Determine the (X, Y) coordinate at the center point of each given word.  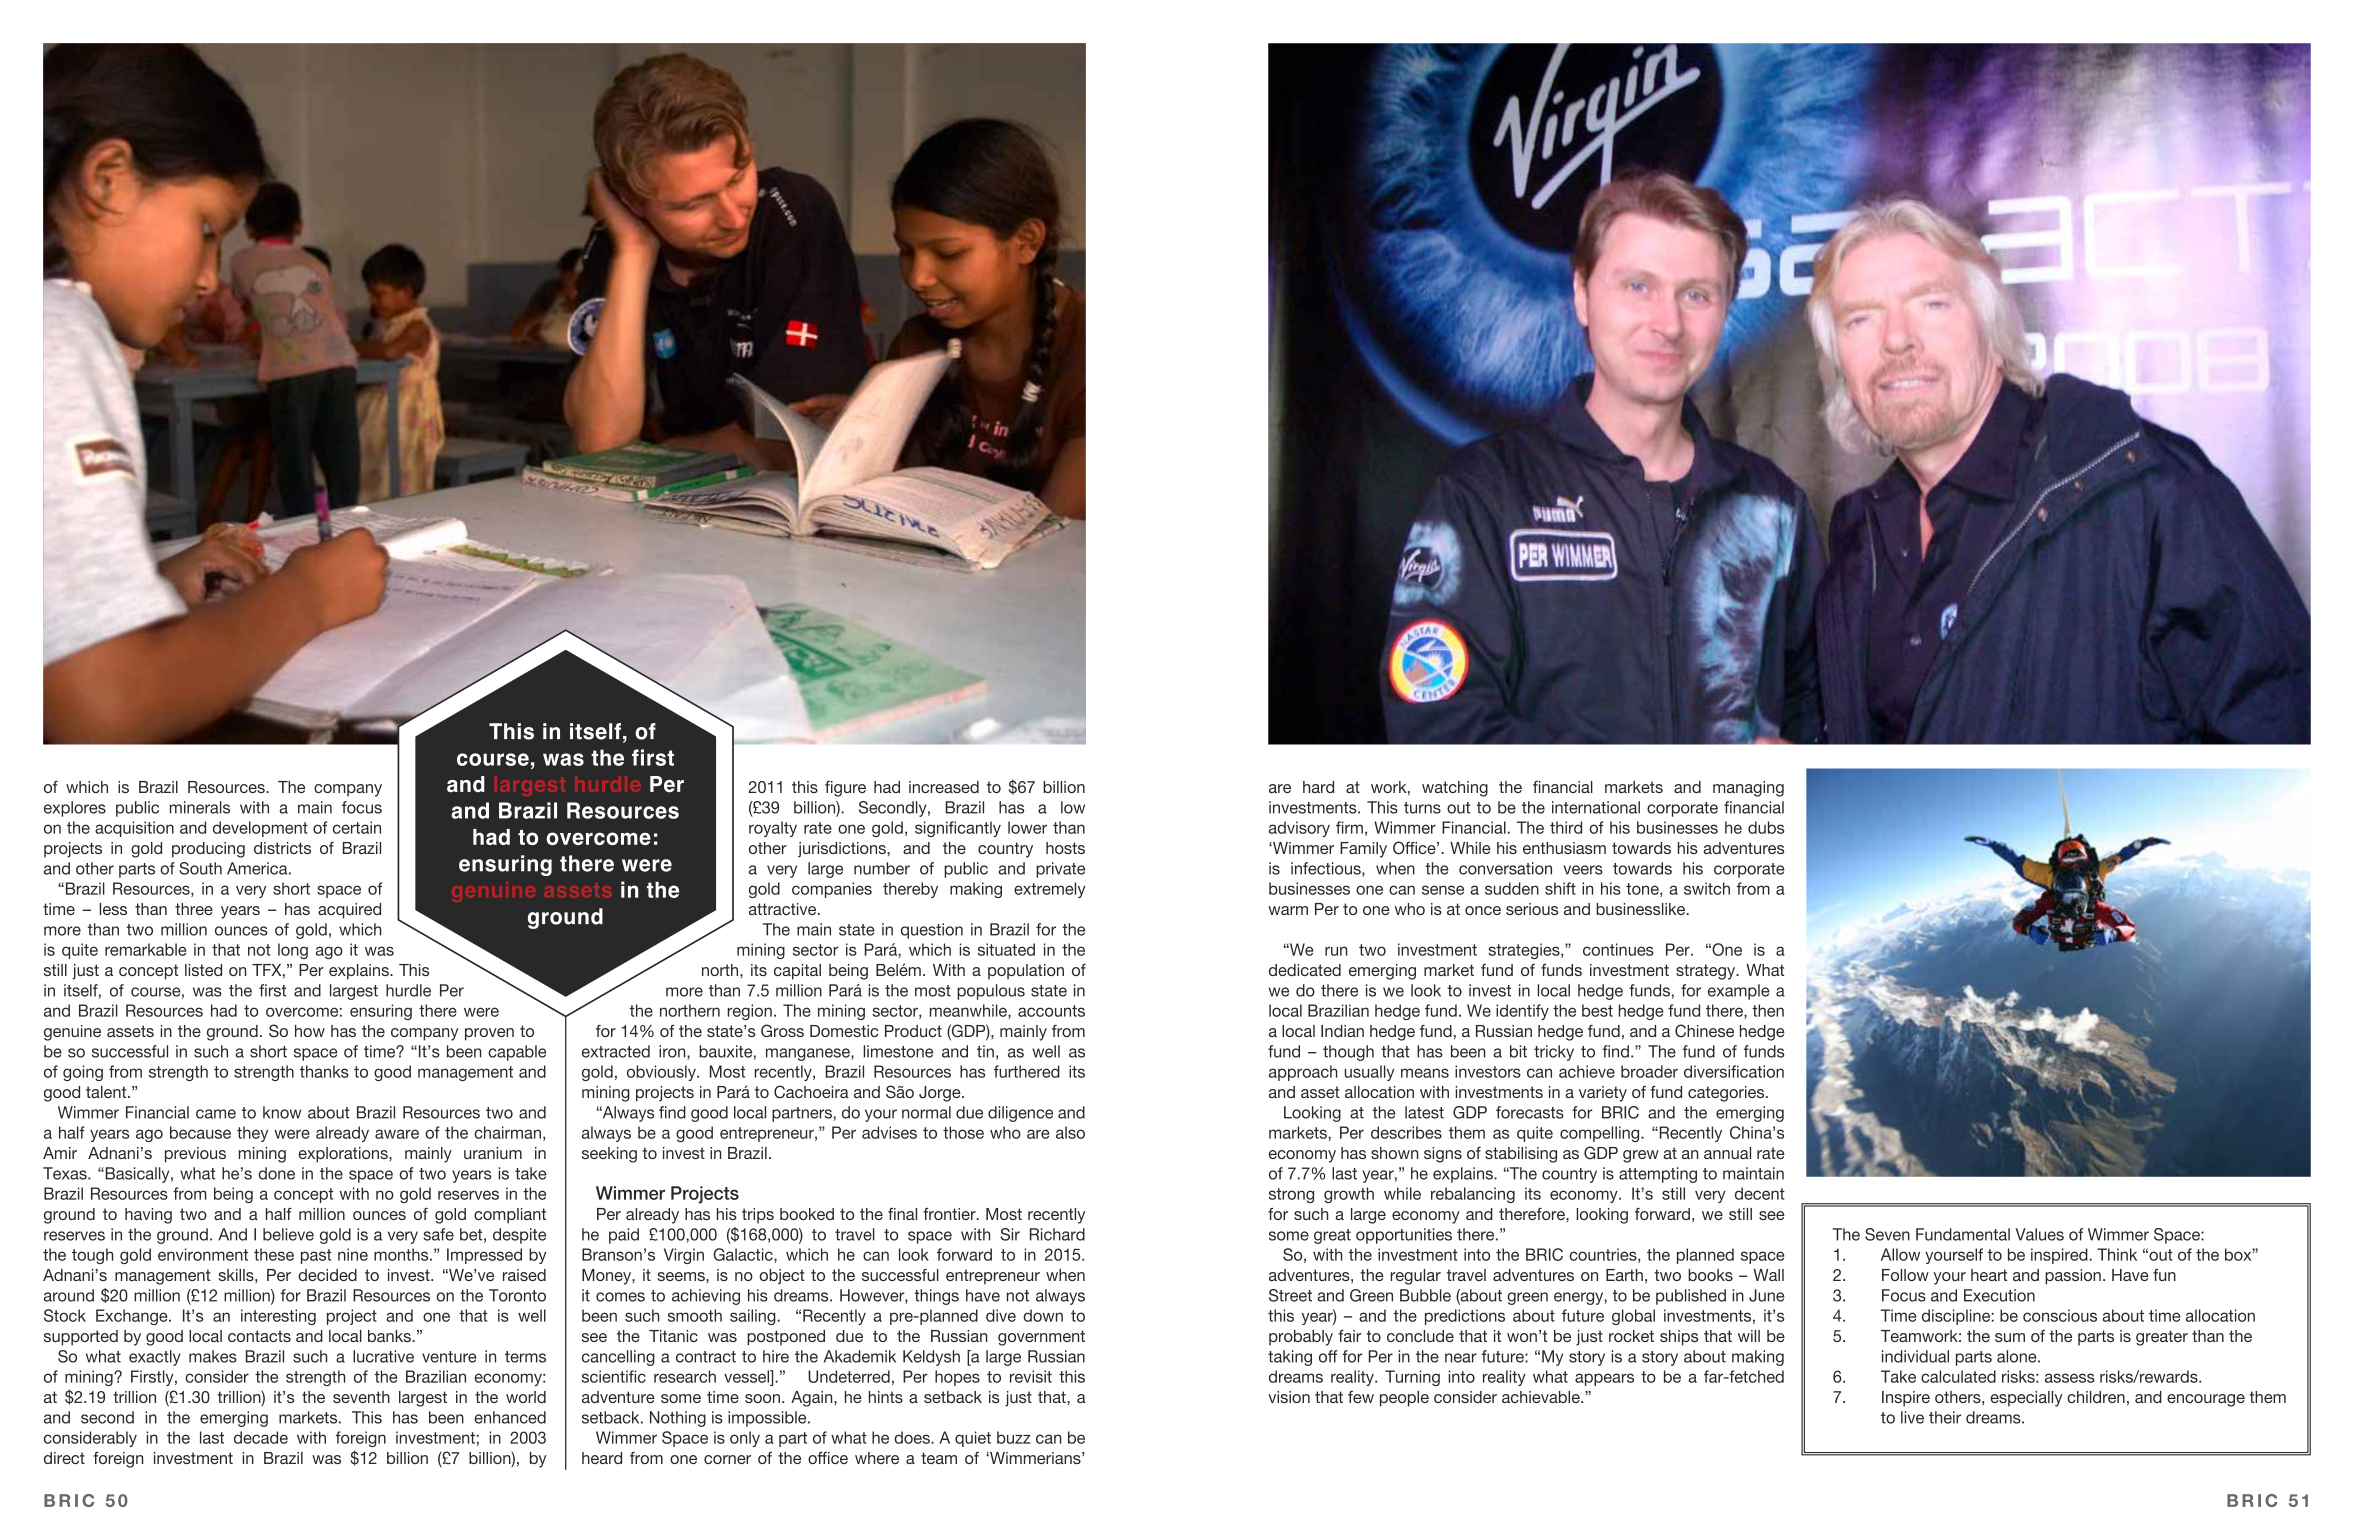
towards (1642, 868)
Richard (1057, 1234)
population (1026, 972)
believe (288, 1234)
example (1739, 992)
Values (2039, 1234)
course (493, 759)
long (293, 951)
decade (261, 1437)
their (1945, 1417)
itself (595, 731)
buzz (1014, 1437)
